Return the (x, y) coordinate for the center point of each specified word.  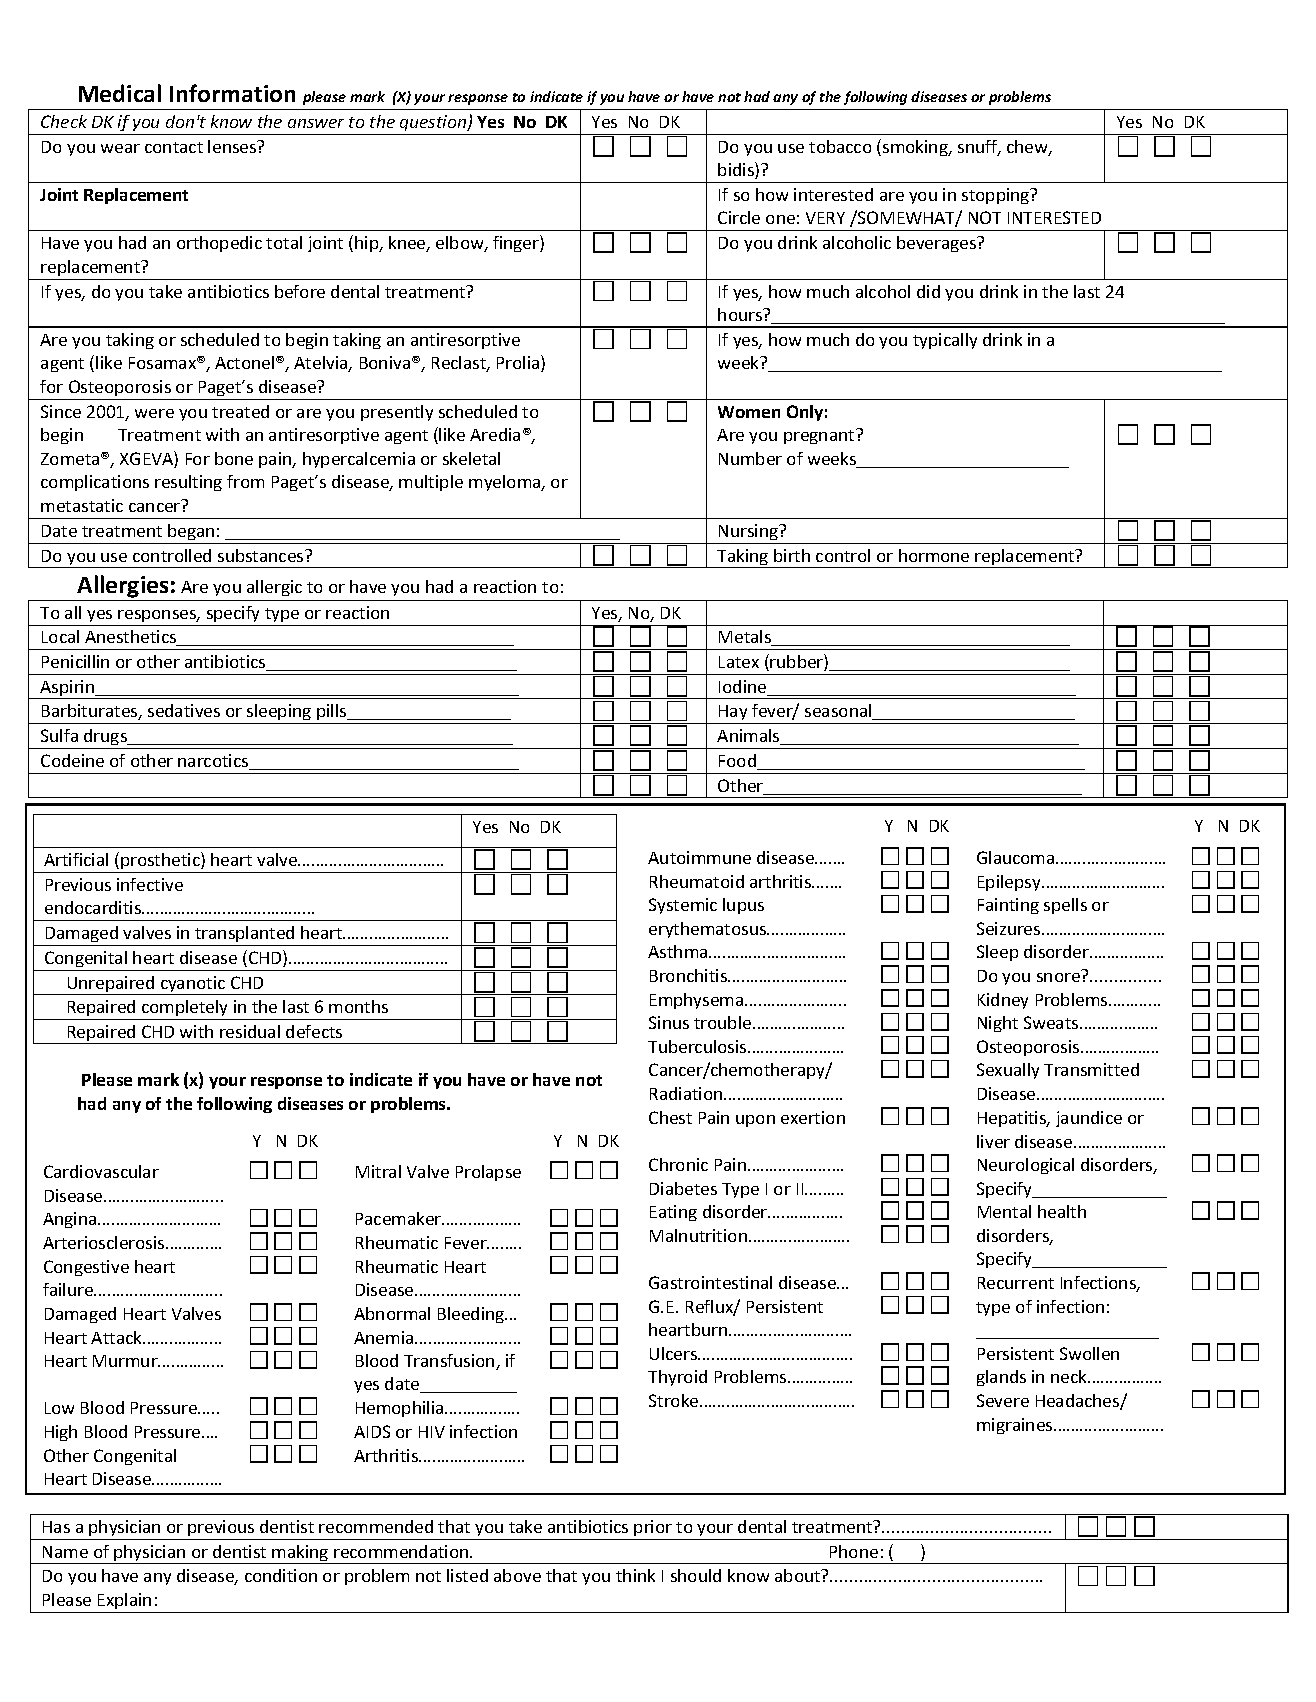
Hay (733, 714)
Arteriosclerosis (105, 1242)
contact (174, 147)
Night (998, 1024)
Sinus (669, 1022)
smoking (916, 148)
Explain (125, 1603)
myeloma (506, 483)
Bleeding (472, 1315)
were (154, 413)
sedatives (184, 710)
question (434, 123)
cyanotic (193, 985)
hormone (934, 555)
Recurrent (1016, 1283)
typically (945, 341)
